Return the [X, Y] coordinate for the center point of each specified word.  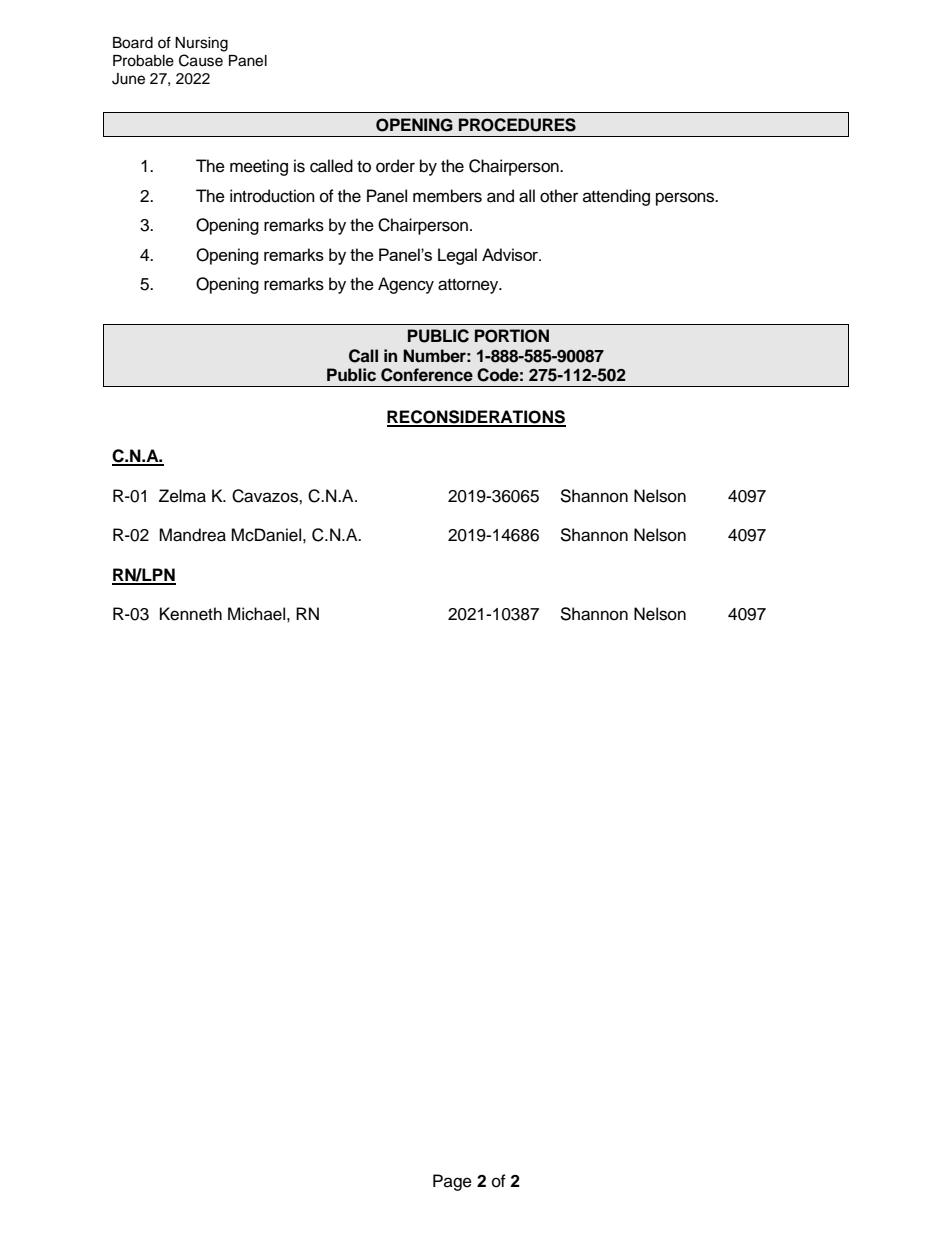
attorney [469, 286]
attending [616, 197]
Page [452, 1182]
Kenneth [191, 614]
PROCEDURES [517, 125]
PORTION [512, 336]
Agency [406, 285]
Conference [427, 375]
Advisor [511, 254]
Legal [457, 256]
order [395, 166]
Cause [201, 60]
